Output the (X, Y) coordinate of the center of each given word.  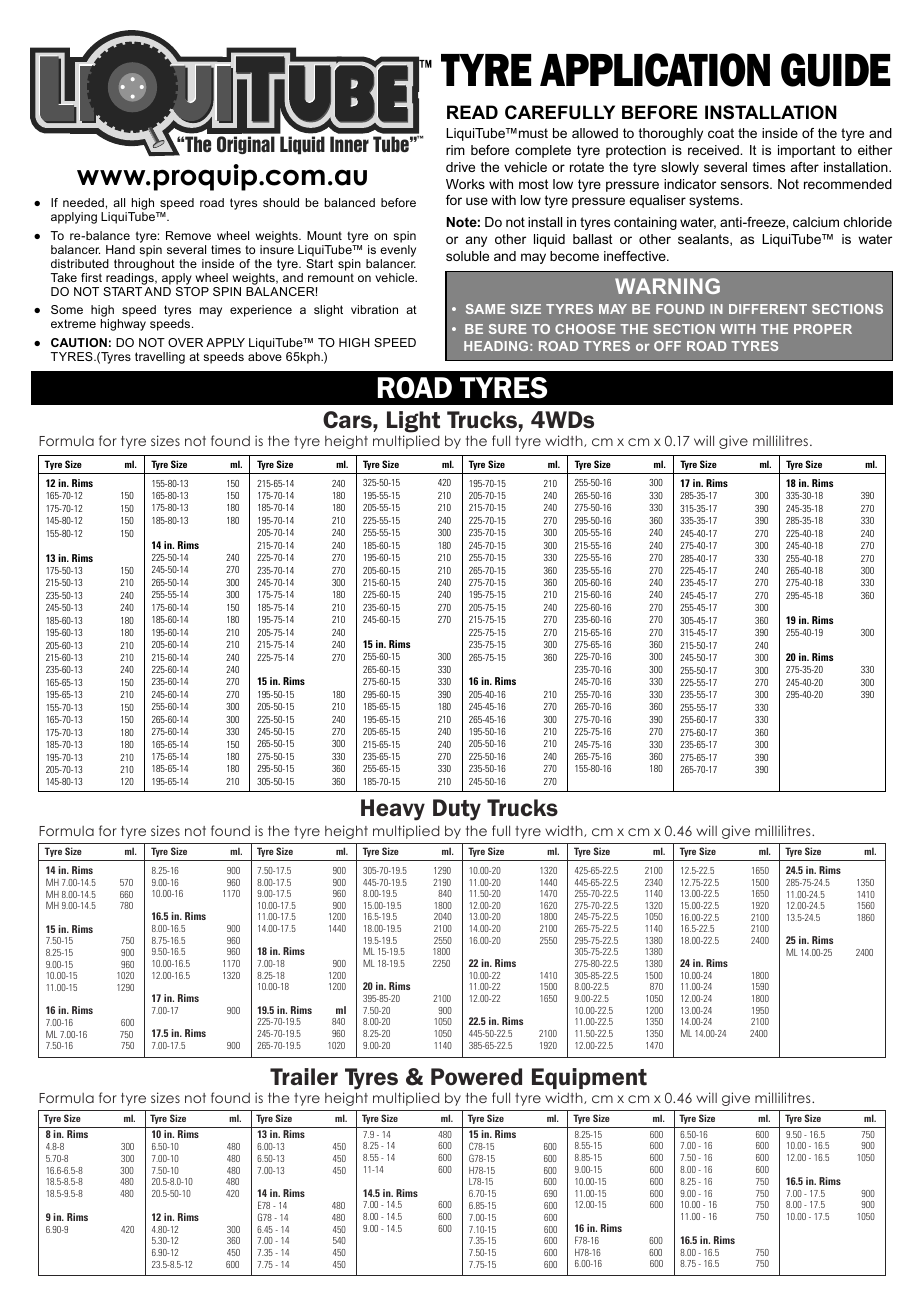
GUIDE (835, 70)
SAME (485, 309)
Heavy (393, 810)
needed (83, 202)
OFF (667, 346)
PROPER (823, 329)
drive (460, 167)
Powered (476, 1077)
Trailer (304, 1077)
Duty (457, 810)
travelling (160, 358)
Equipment (589, 1078)
